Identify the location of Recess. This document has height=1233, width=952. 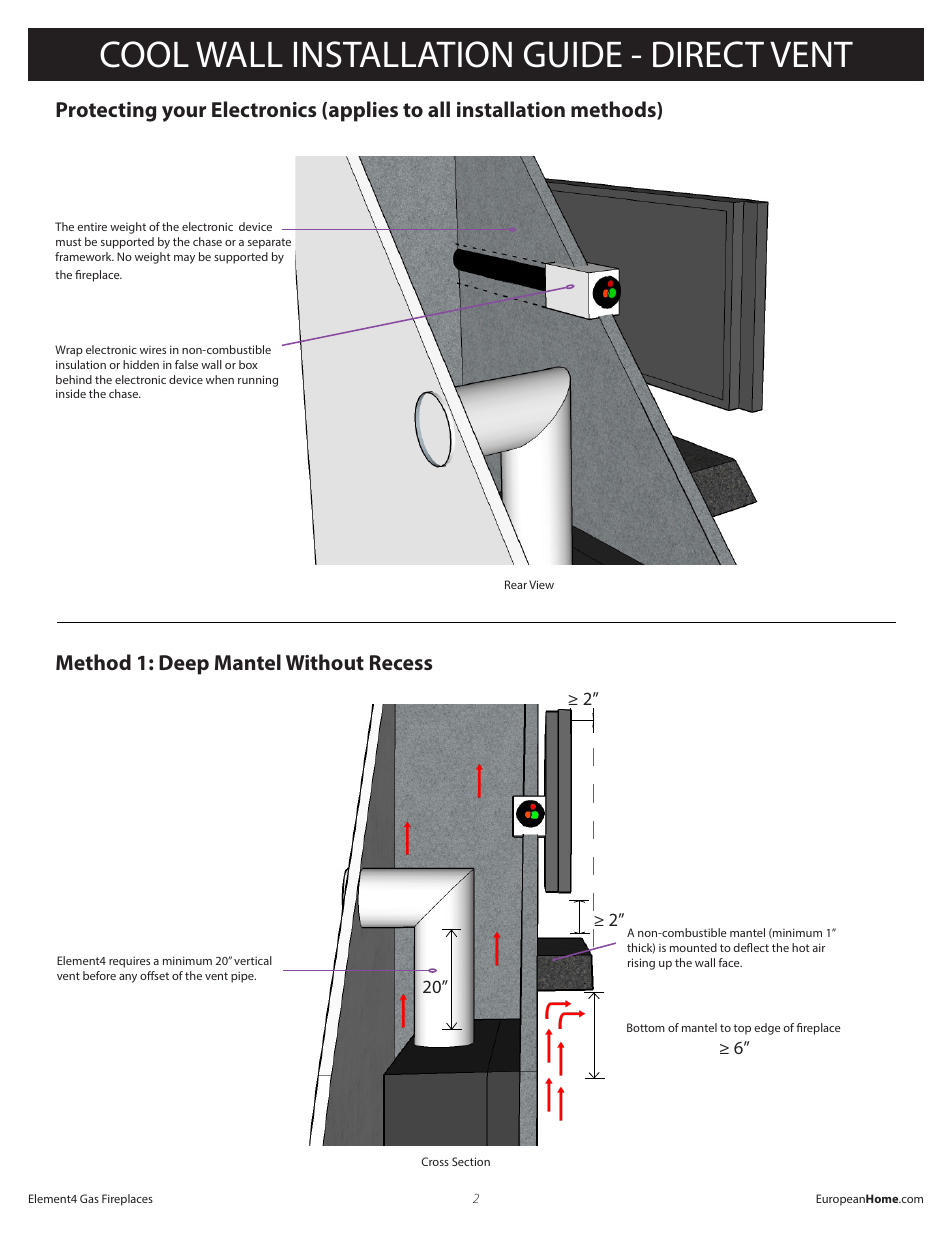
(401, 662).
